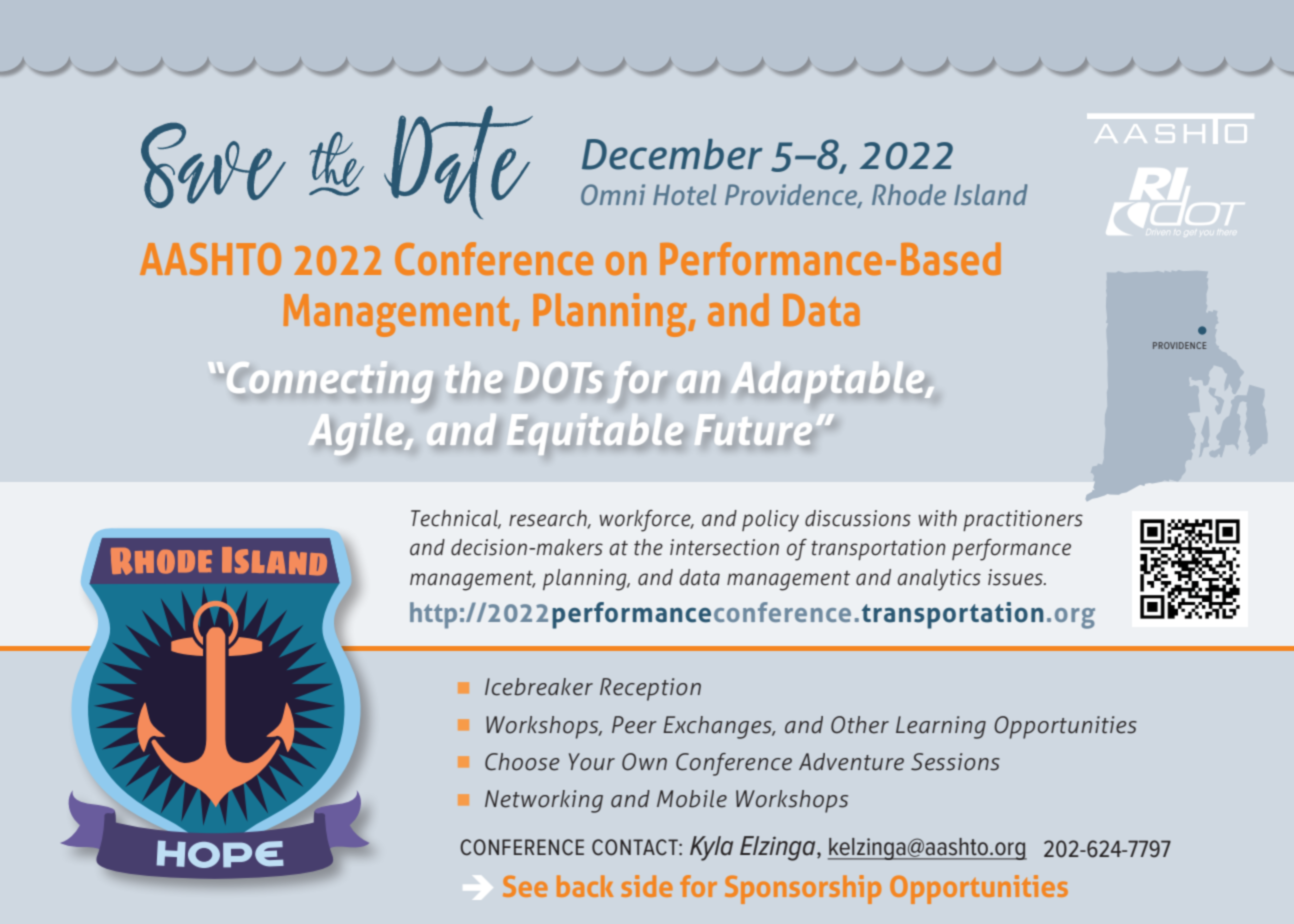  I want to click on Sessions, so click(955, 762).
